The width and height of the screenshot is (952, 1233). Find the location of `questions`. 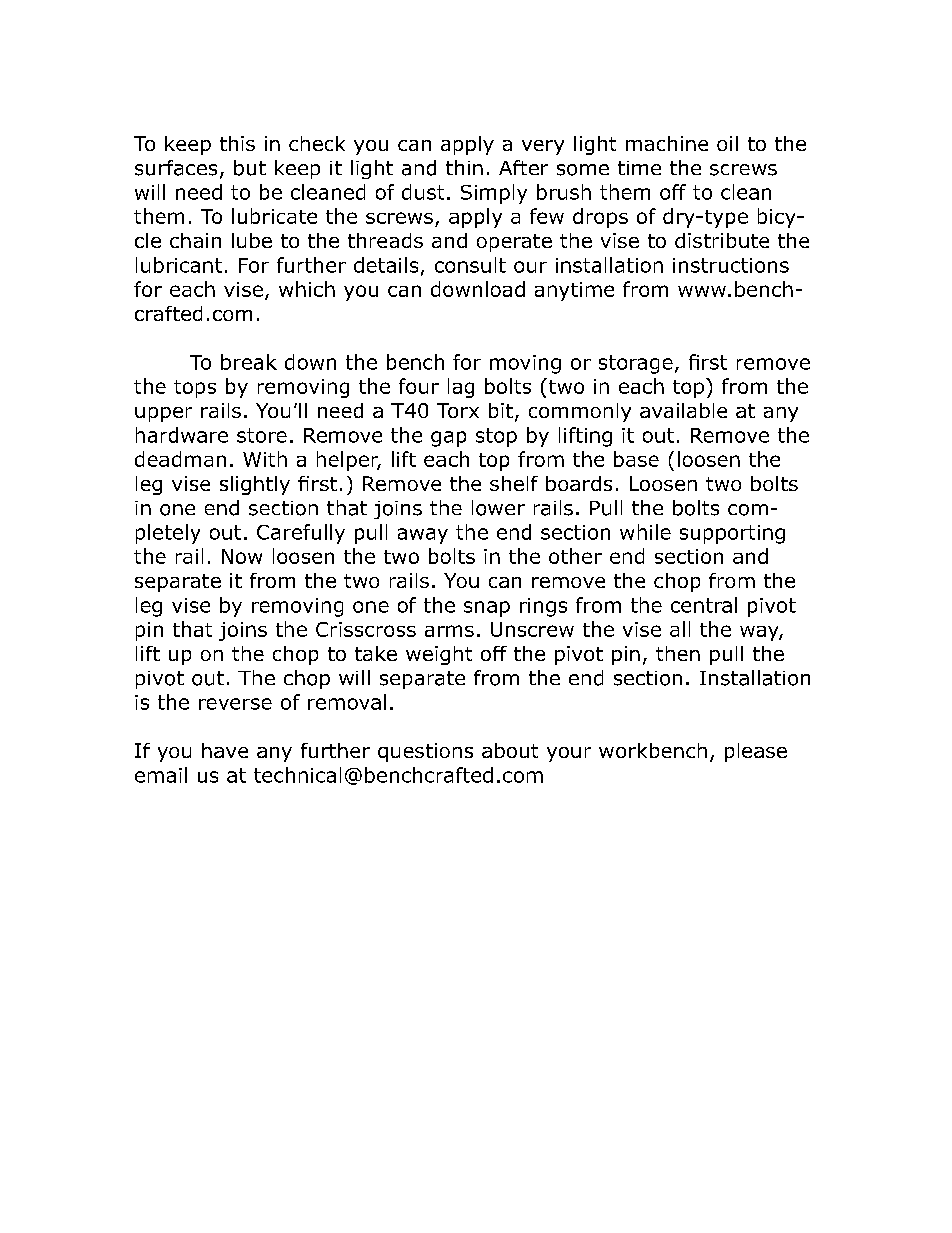

questions is located at coordinates (425, 752).
